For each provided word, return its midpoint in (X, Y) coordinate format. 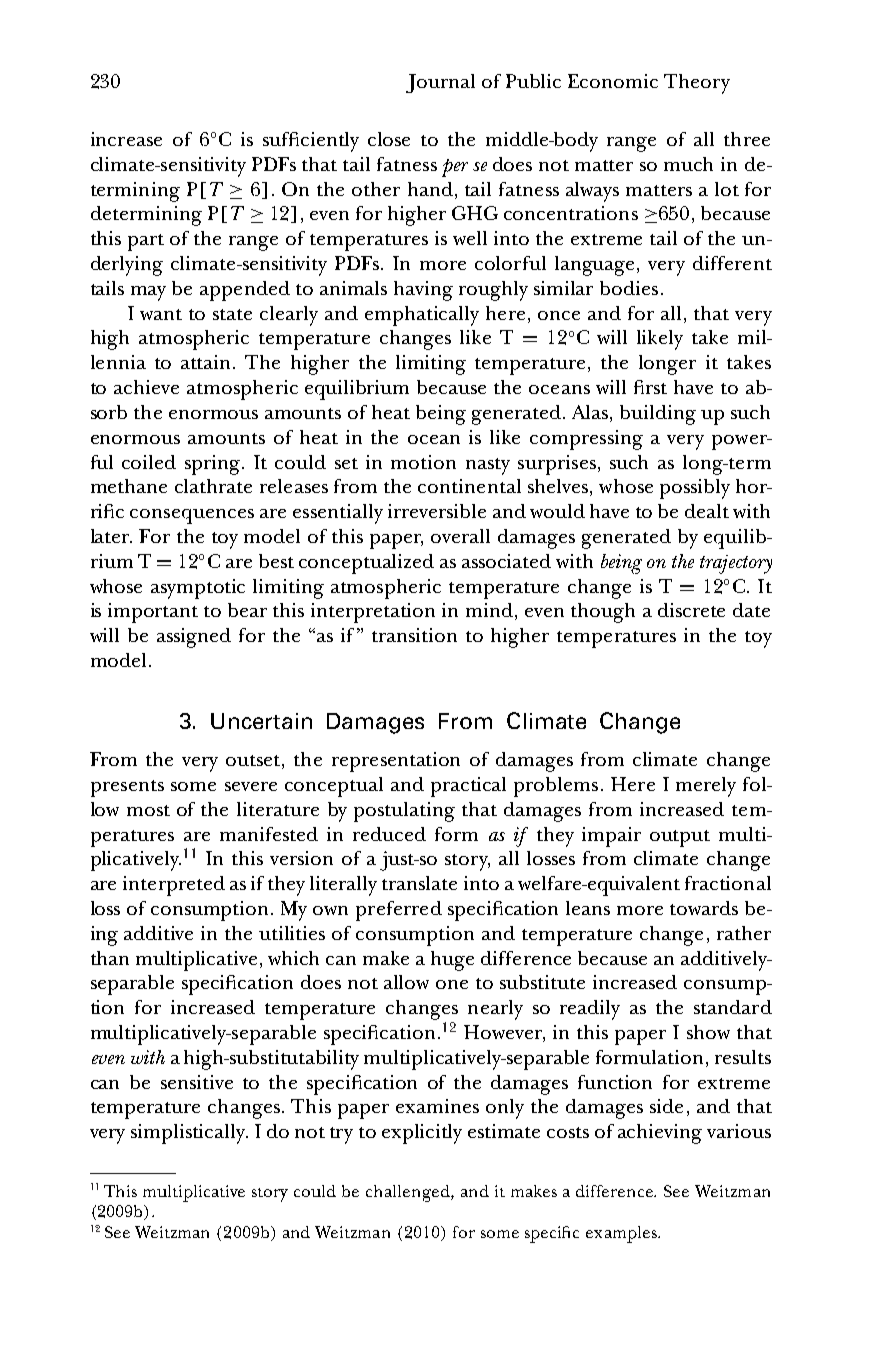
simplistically (189, 1134)
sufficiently (311, 142)
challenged (409, 1193)
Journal (440, 83)
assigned (194, 638)
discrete (691, 610)
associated (506, 561)
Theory (697, 84)
